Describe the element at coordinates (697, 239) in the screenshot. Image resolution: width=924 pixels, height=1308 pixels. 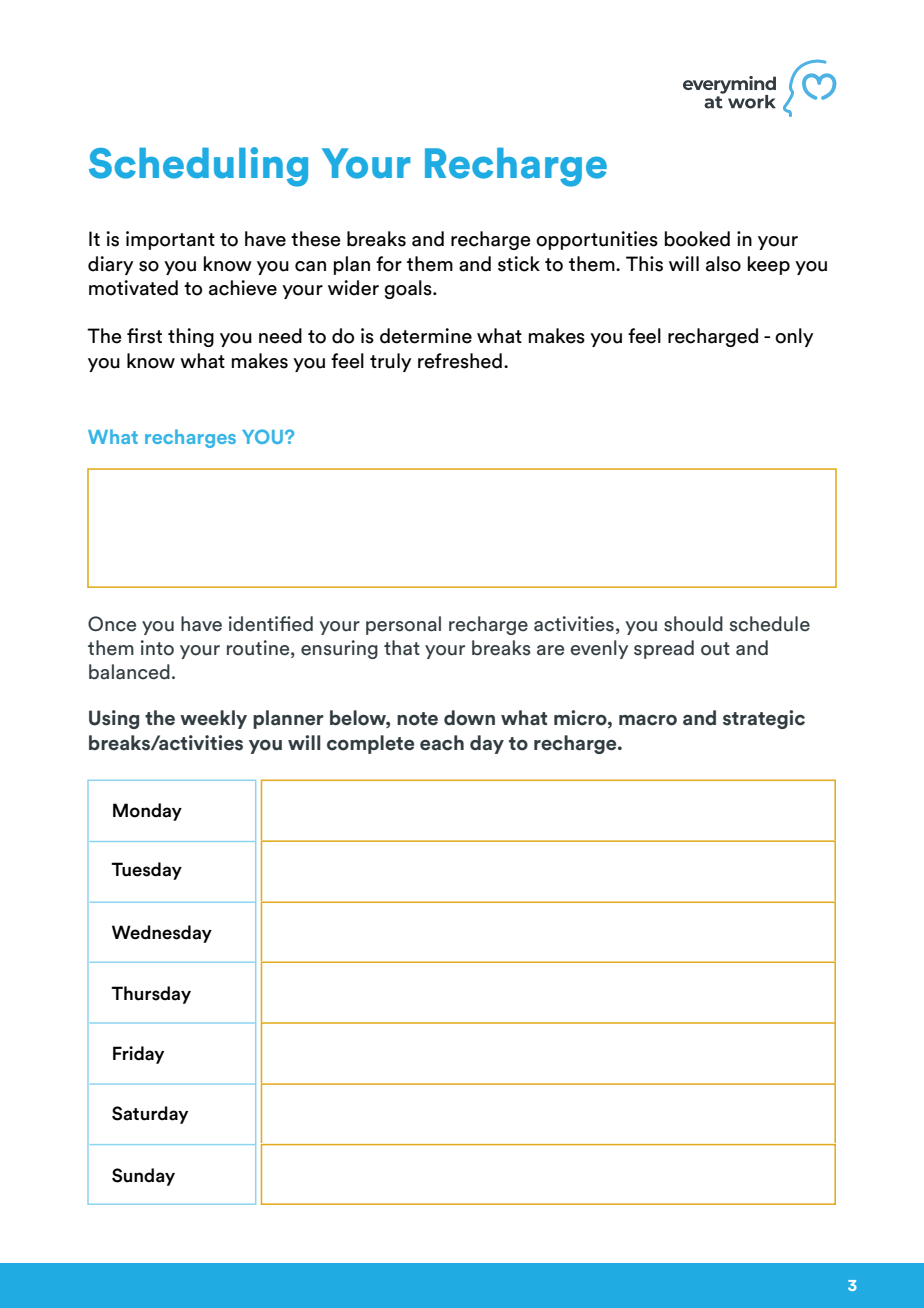
I see `booked` at that location.
